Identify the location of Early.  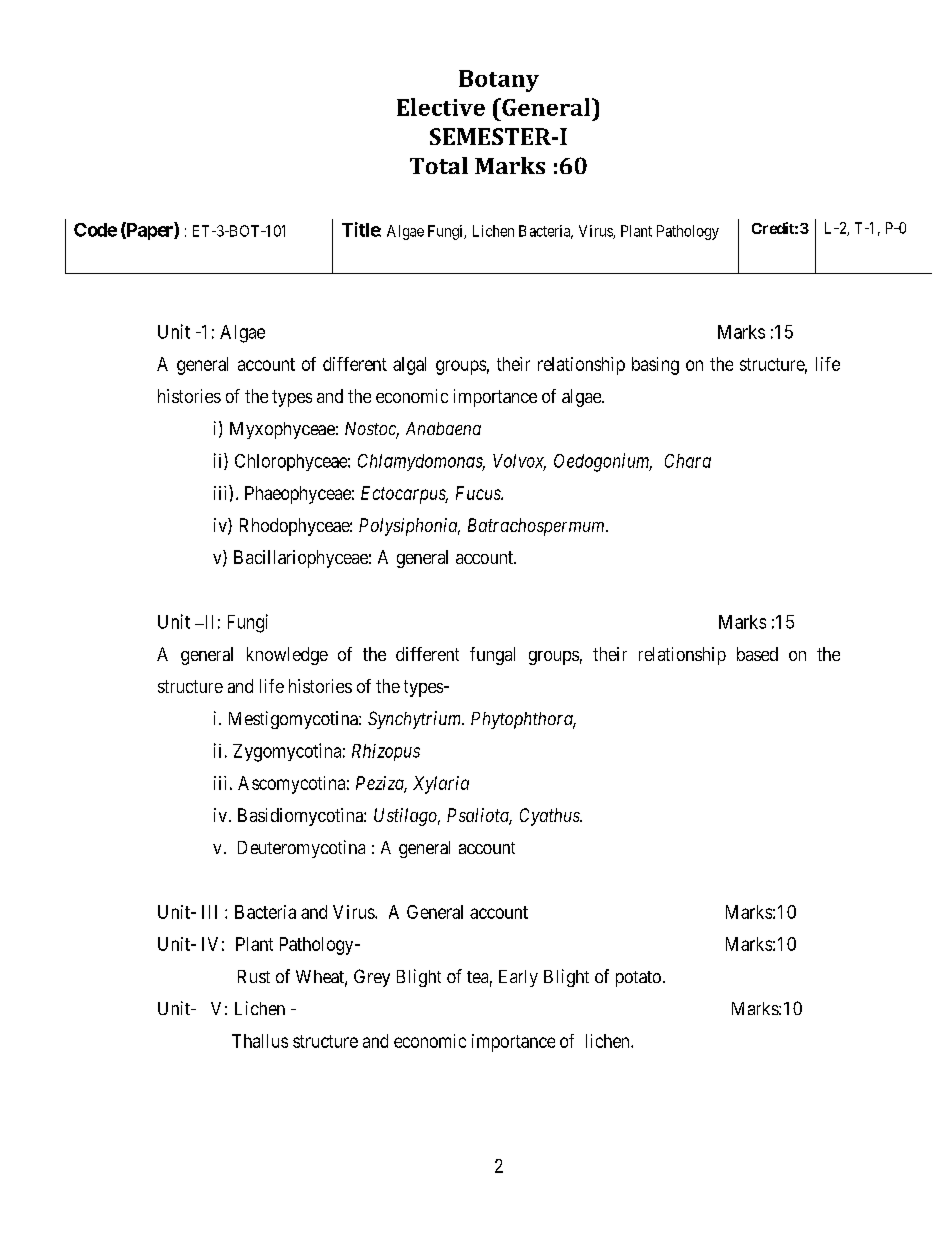
(518, 978).
